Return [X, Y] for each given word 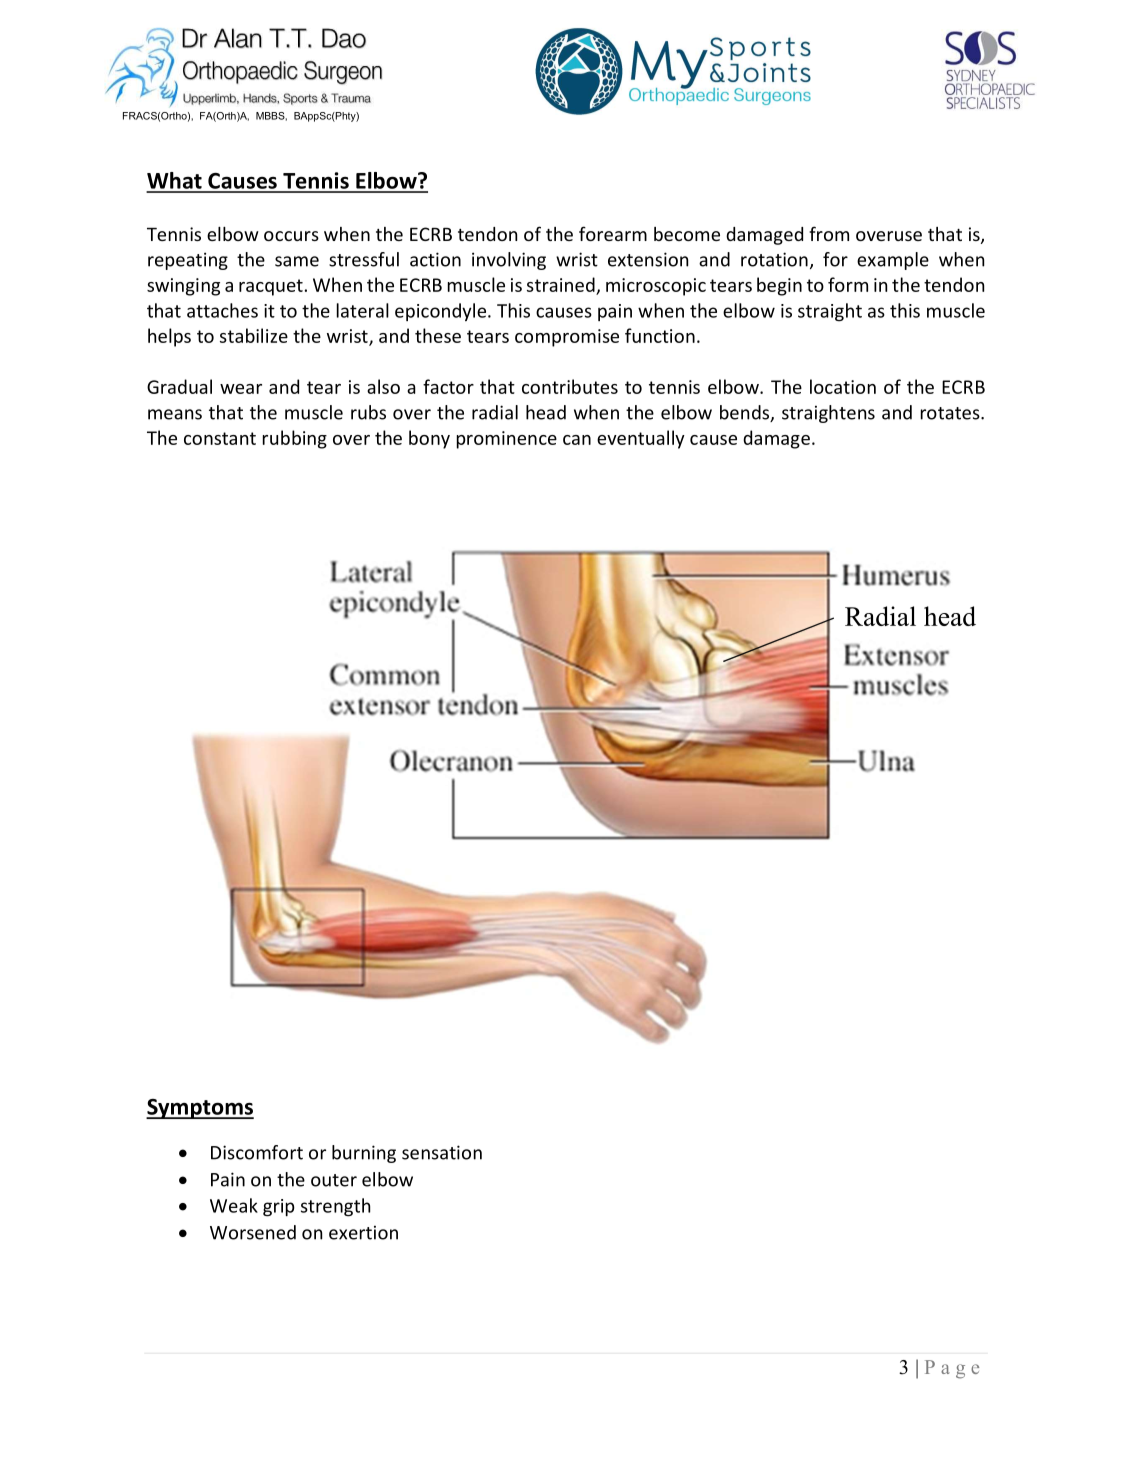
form [848, 284]
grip [279, 1208]
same [297, 261]
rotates [951, 413]
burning [364, 1154]
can [577, 440]
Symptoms [200, 1109]
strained [562, 286]
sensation [442, 1152]
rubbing [295, 439]
